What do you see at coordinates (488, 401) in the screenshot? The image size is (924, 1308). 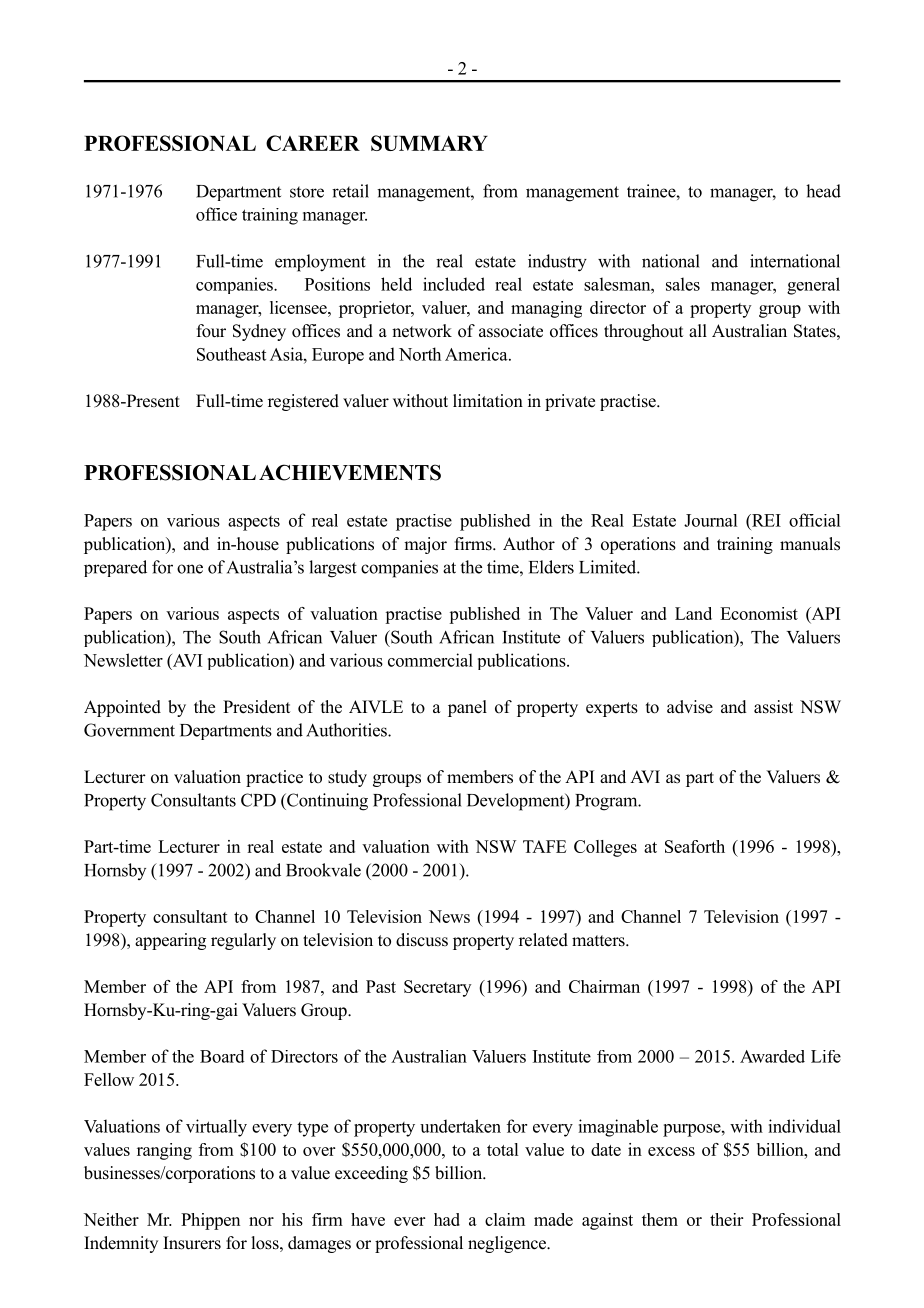 I see `limitation` at bounding box center [488, 401].
